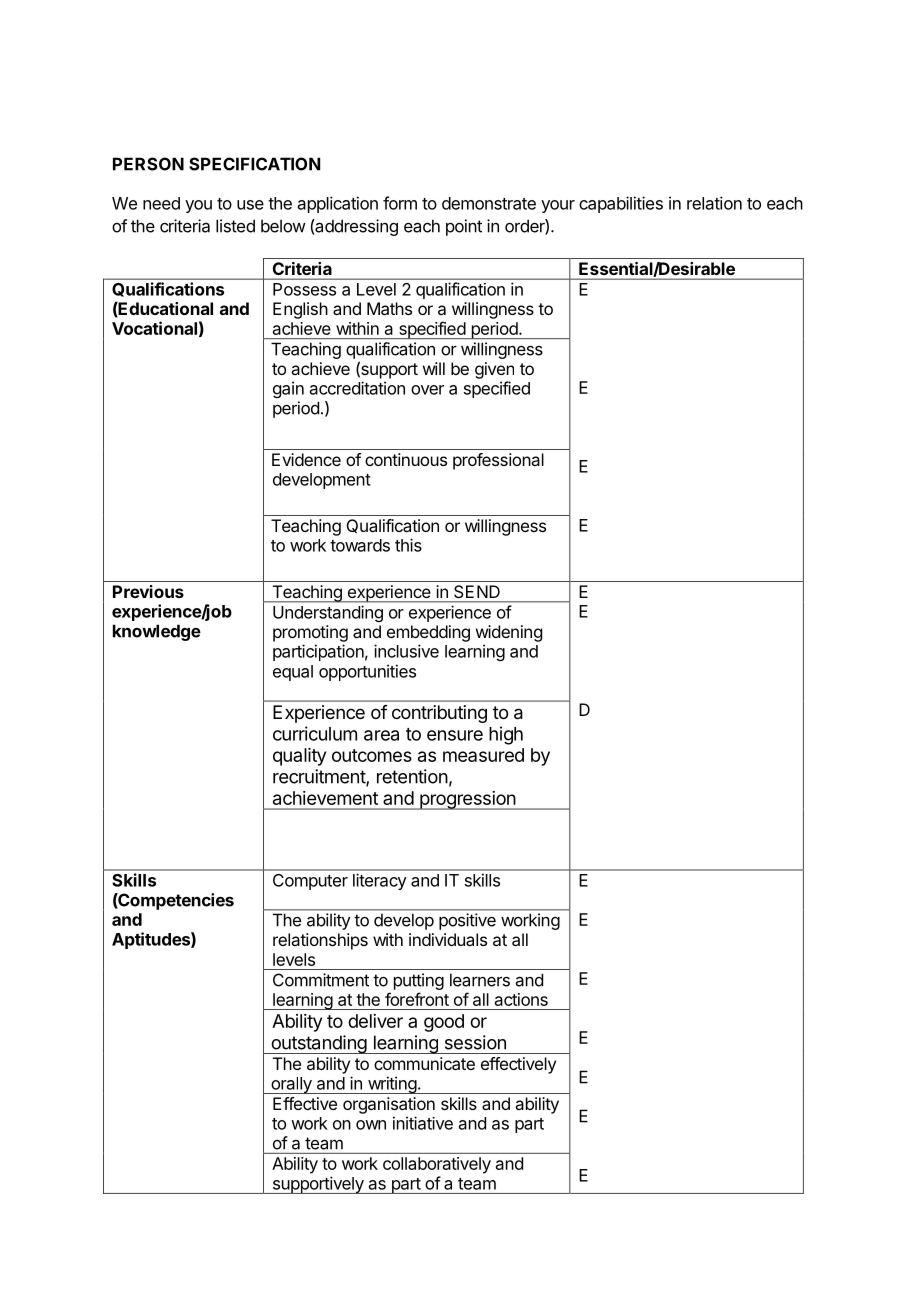 This image has height=1308, width=924. I want to click on Evidence, so click(306, 459).
